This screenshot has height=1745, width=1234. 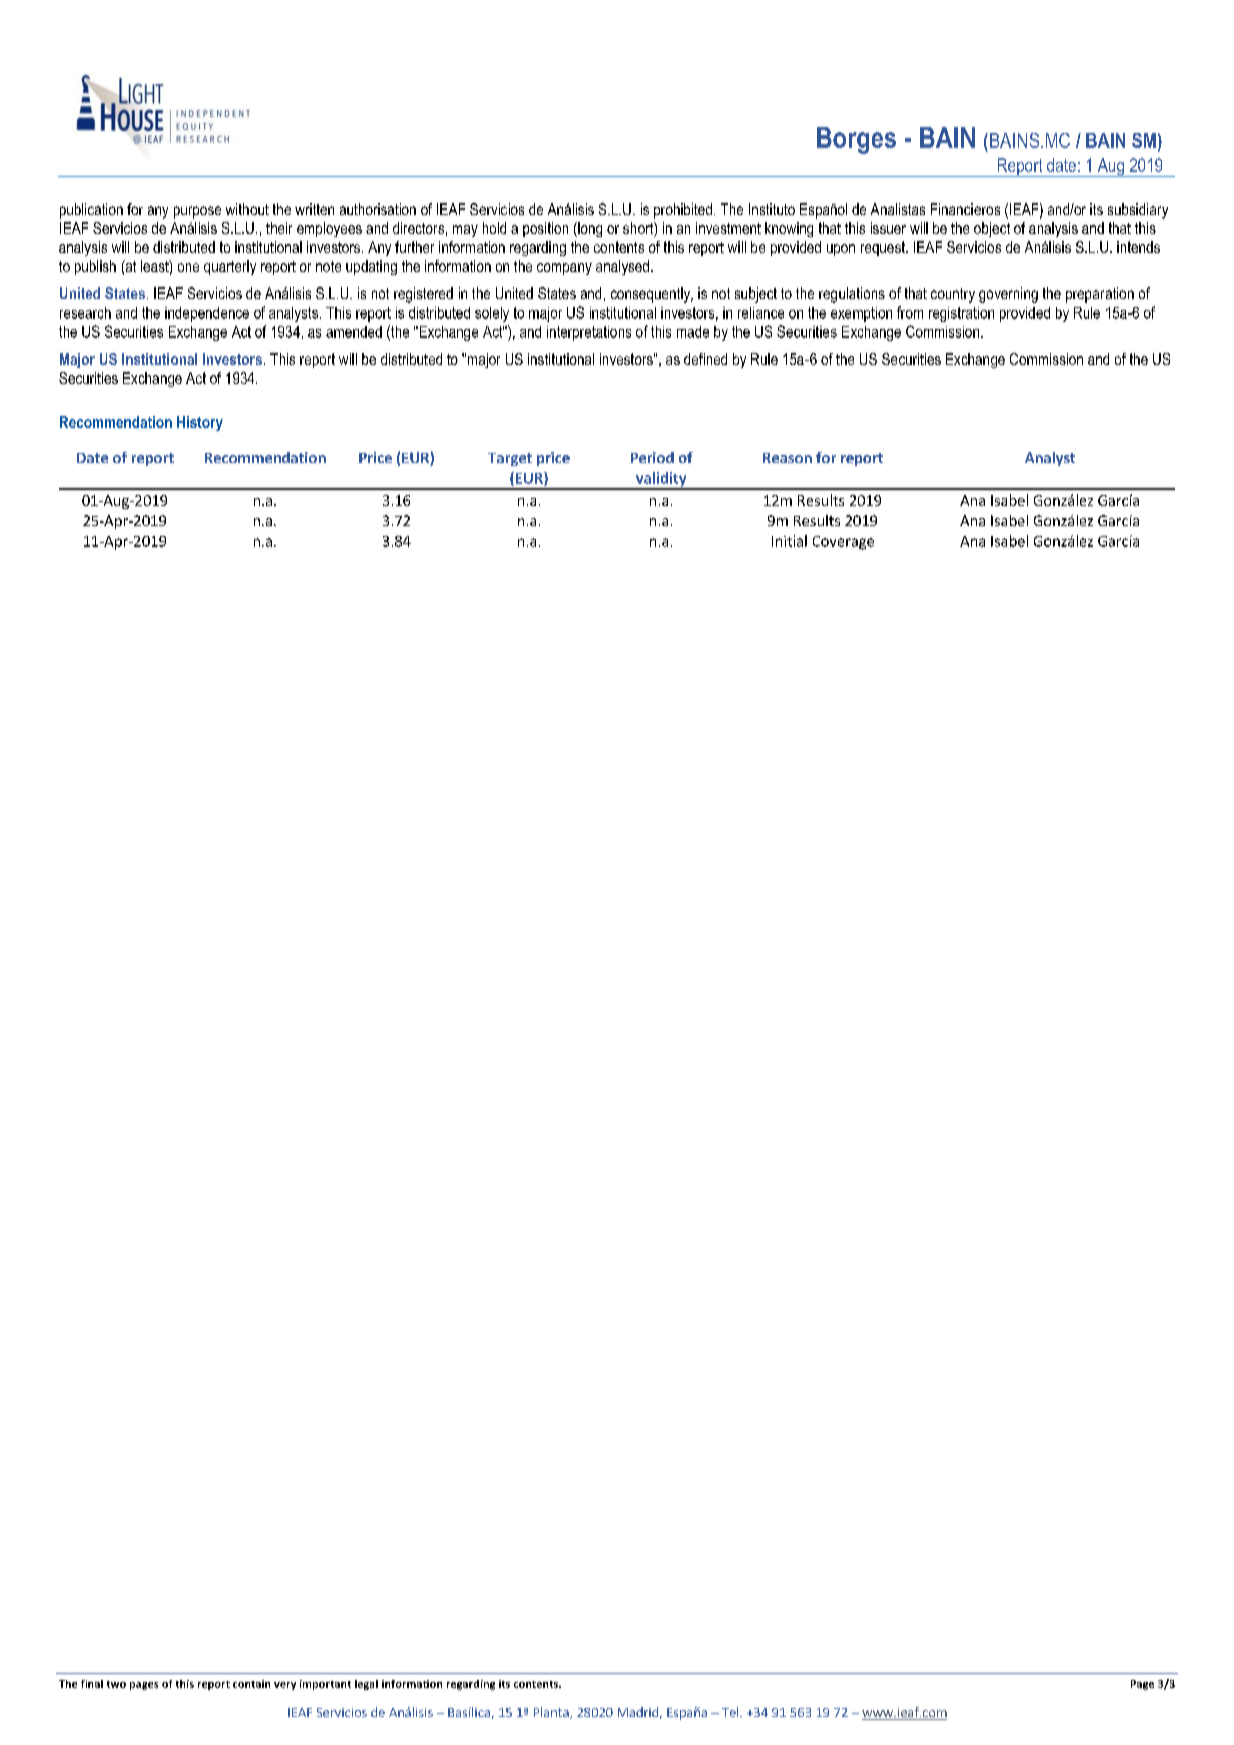 I want to click on Initial, so click(x=789, y=541).
